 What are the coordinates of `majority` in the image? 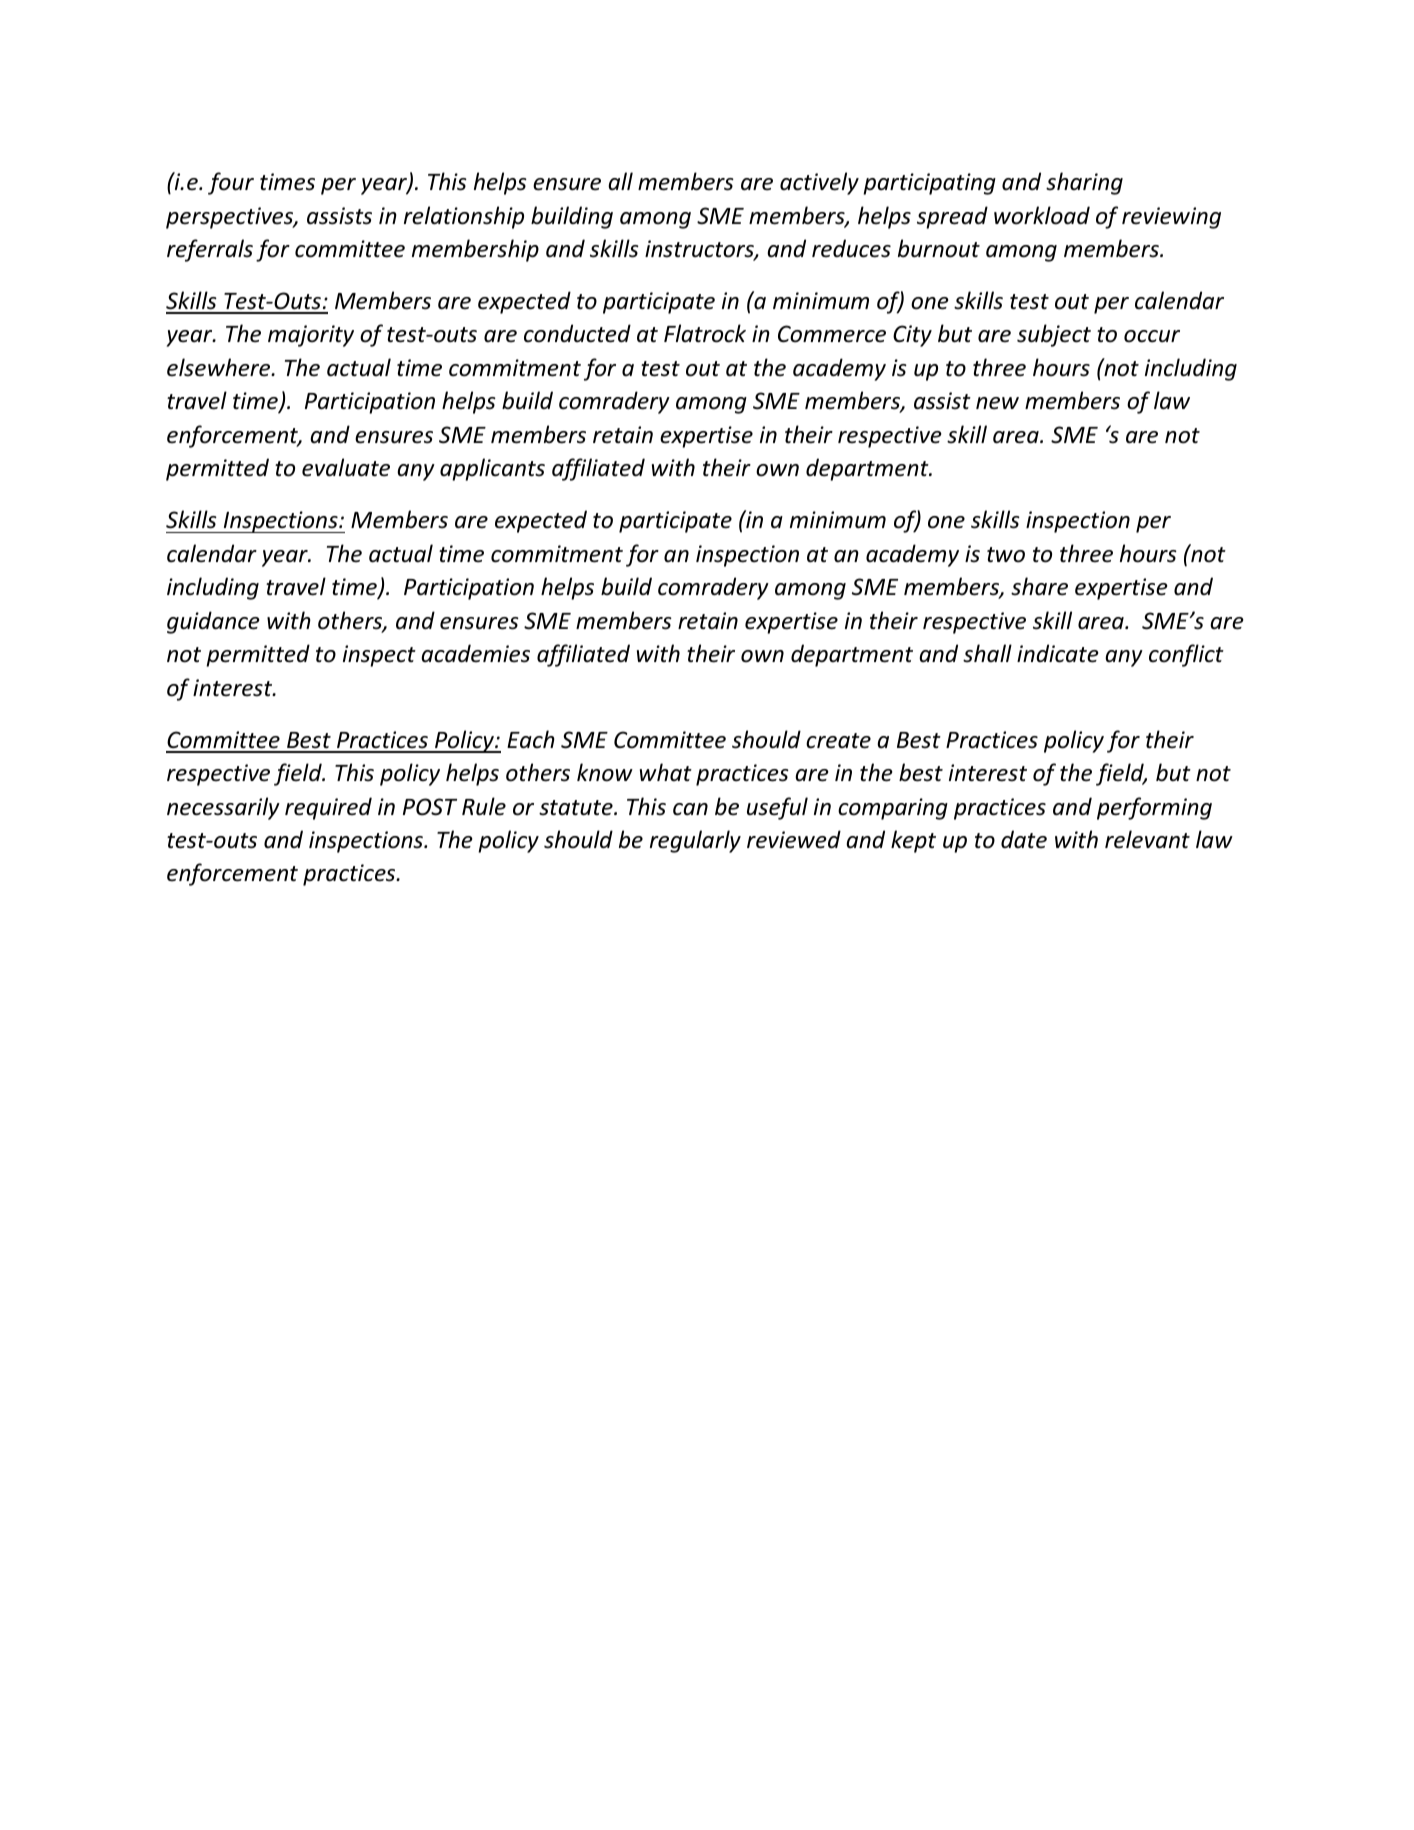 It's located at (311, 336).
